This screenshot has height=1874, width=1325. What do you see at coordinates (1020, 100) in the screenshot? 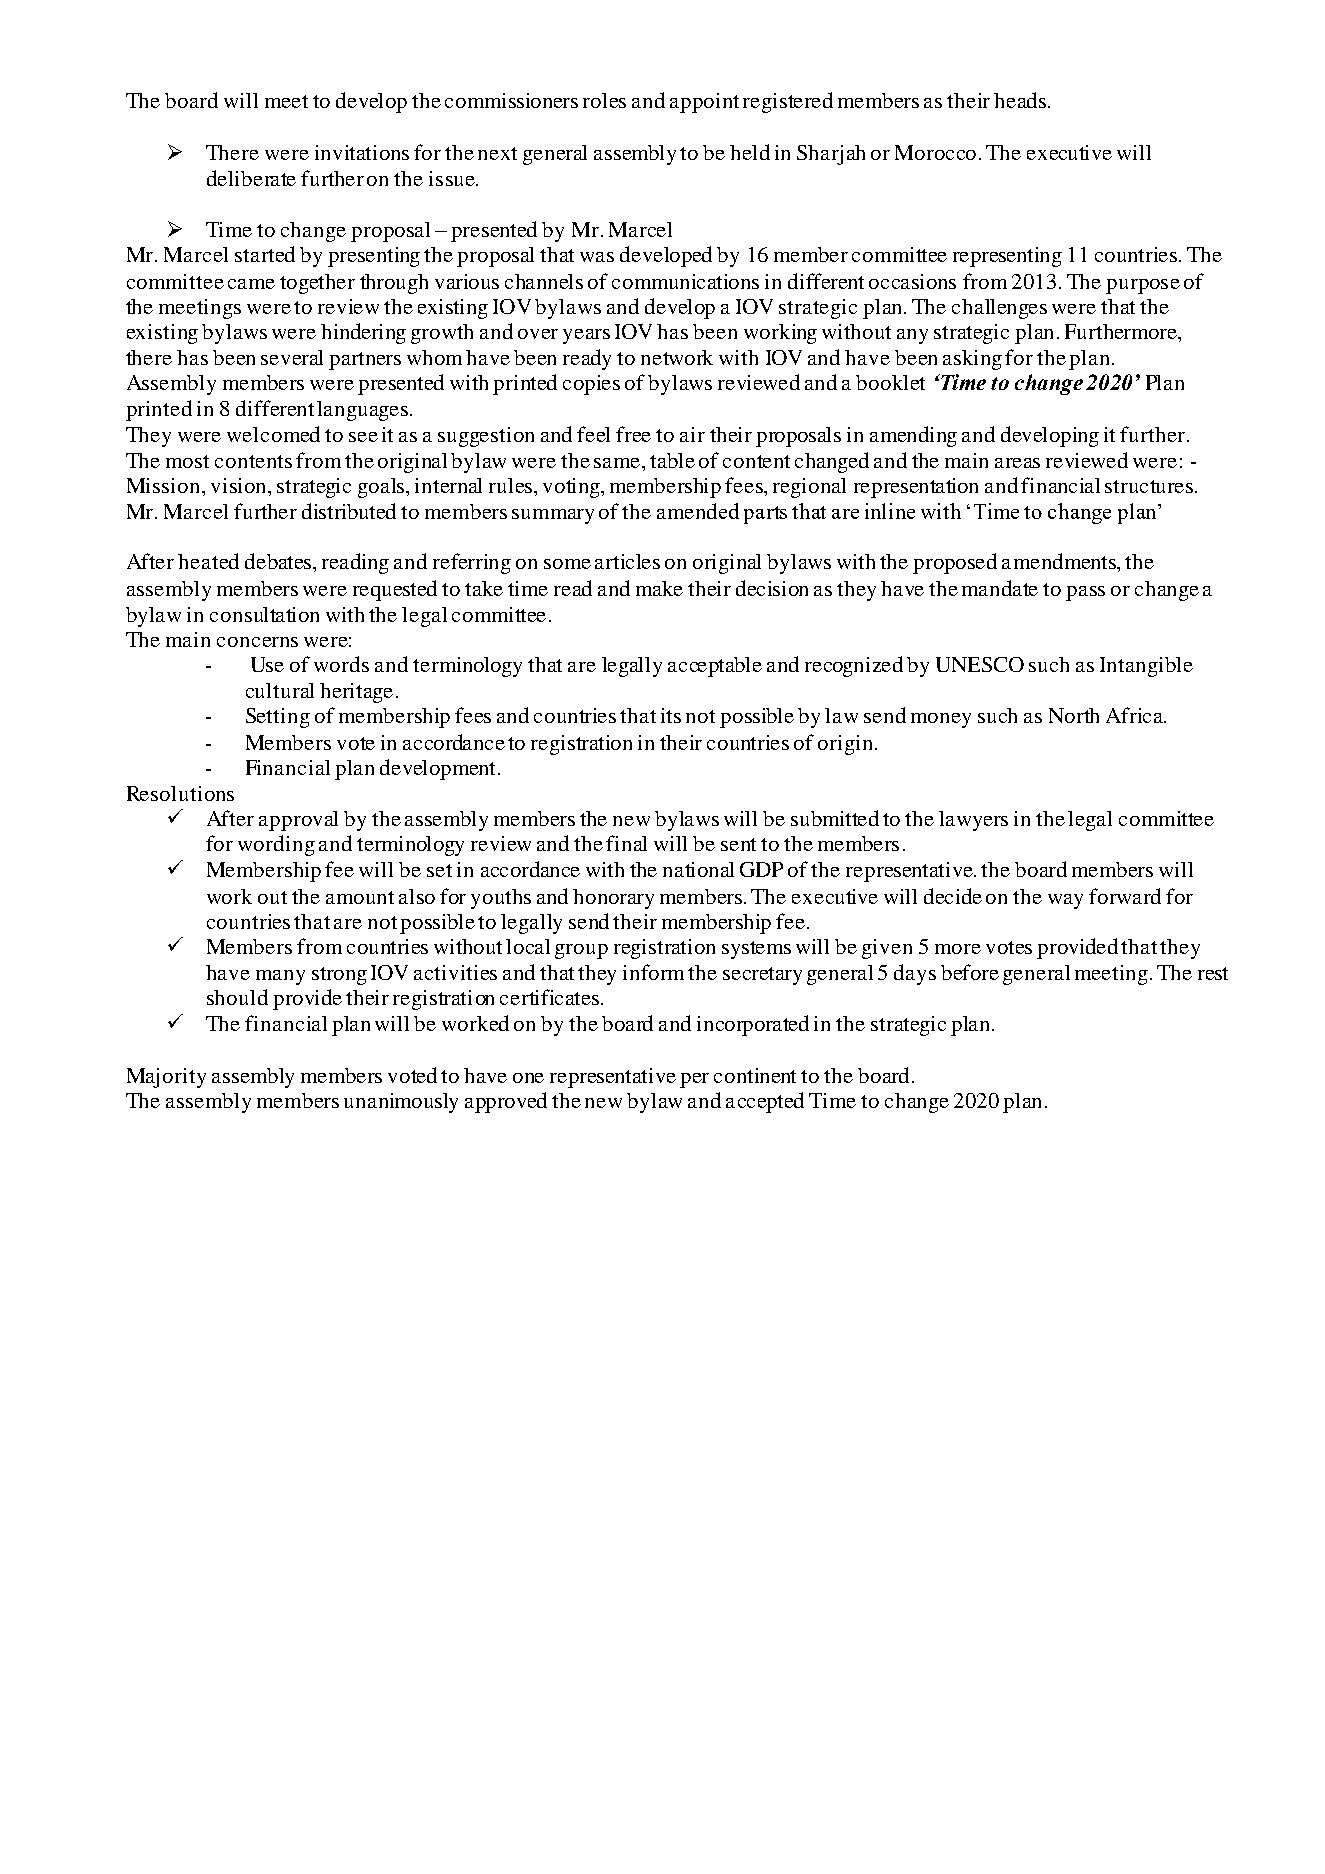
I see `heads` at bounding box center [1020, 100].
